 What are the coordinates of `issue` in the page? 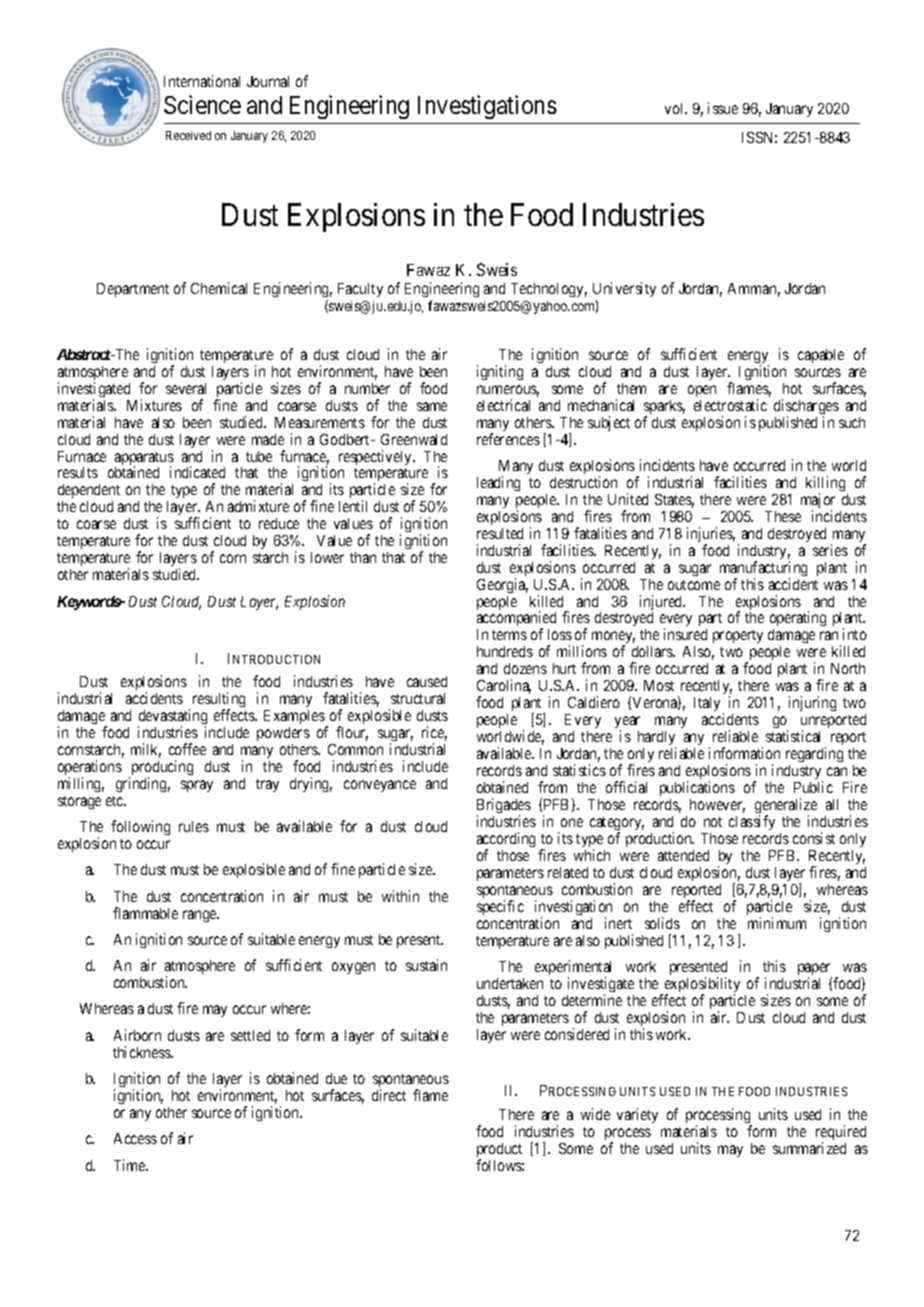 It's located at (723, 108).
